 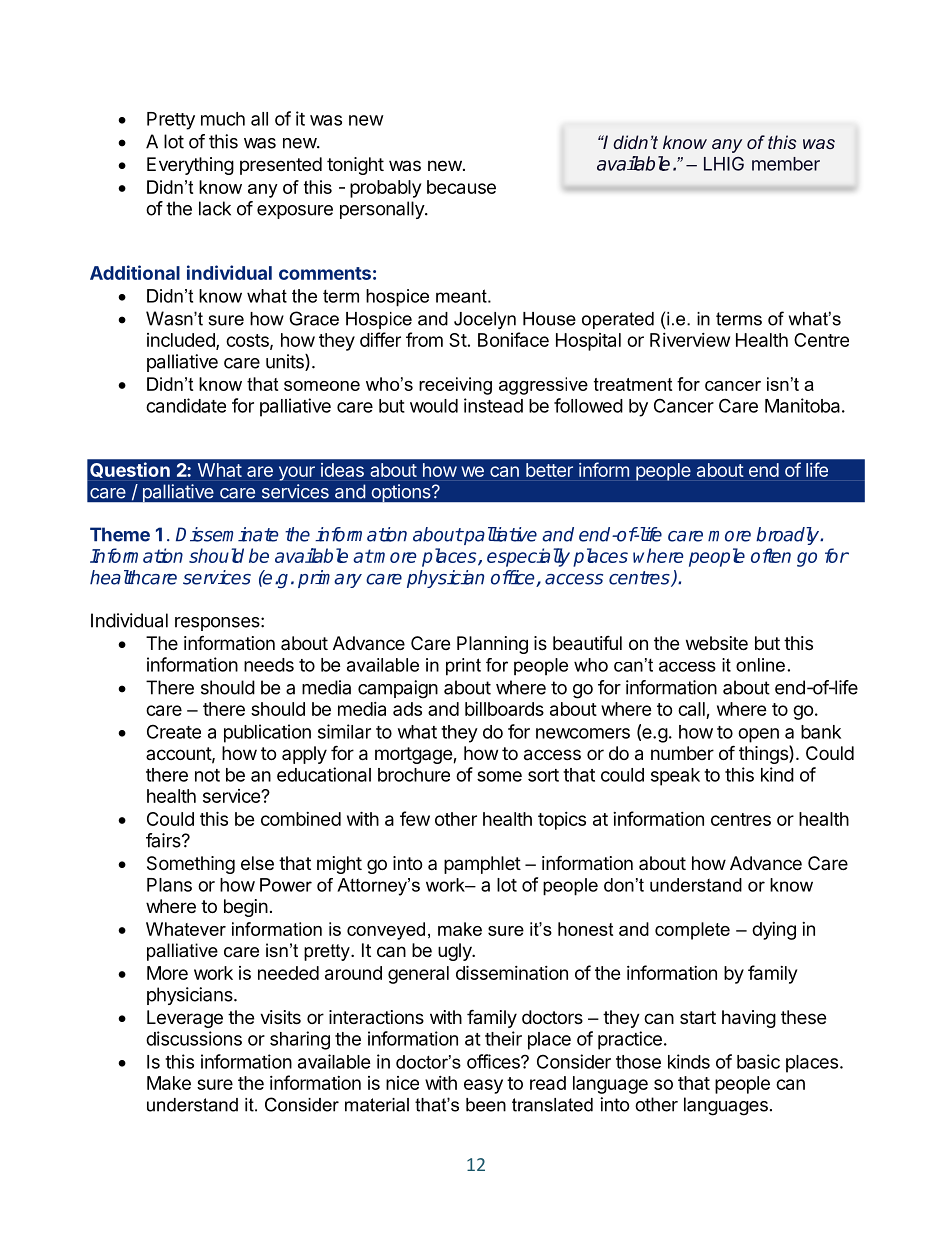 What do you see at coordinates (190, 166) in the screenshot?
I see `Everything` at bounding box center [190, 166].
